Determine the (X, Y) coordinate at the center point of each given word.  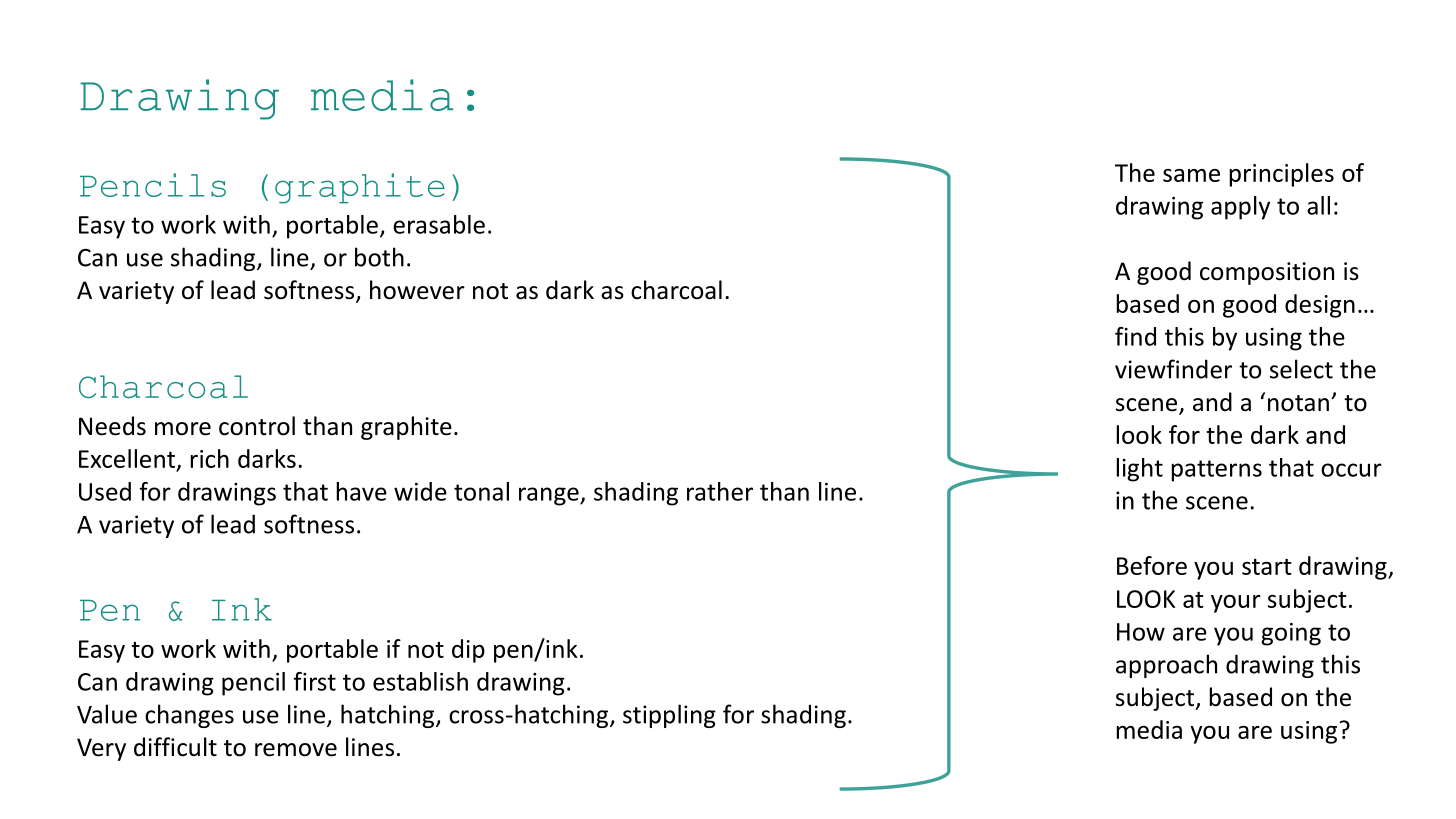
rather (720, 491)
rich (209, 458)
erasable (439, 224)
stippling (669, 716)
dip (468, 651)
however (417, 290)
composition (1267, 273)
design (1320, 306)
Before (1152, 565)
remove (296, 750)
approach (1166, 666)
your (1236, 604)
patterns (1216, 471)
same (1191, 175)
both (379, 257)
